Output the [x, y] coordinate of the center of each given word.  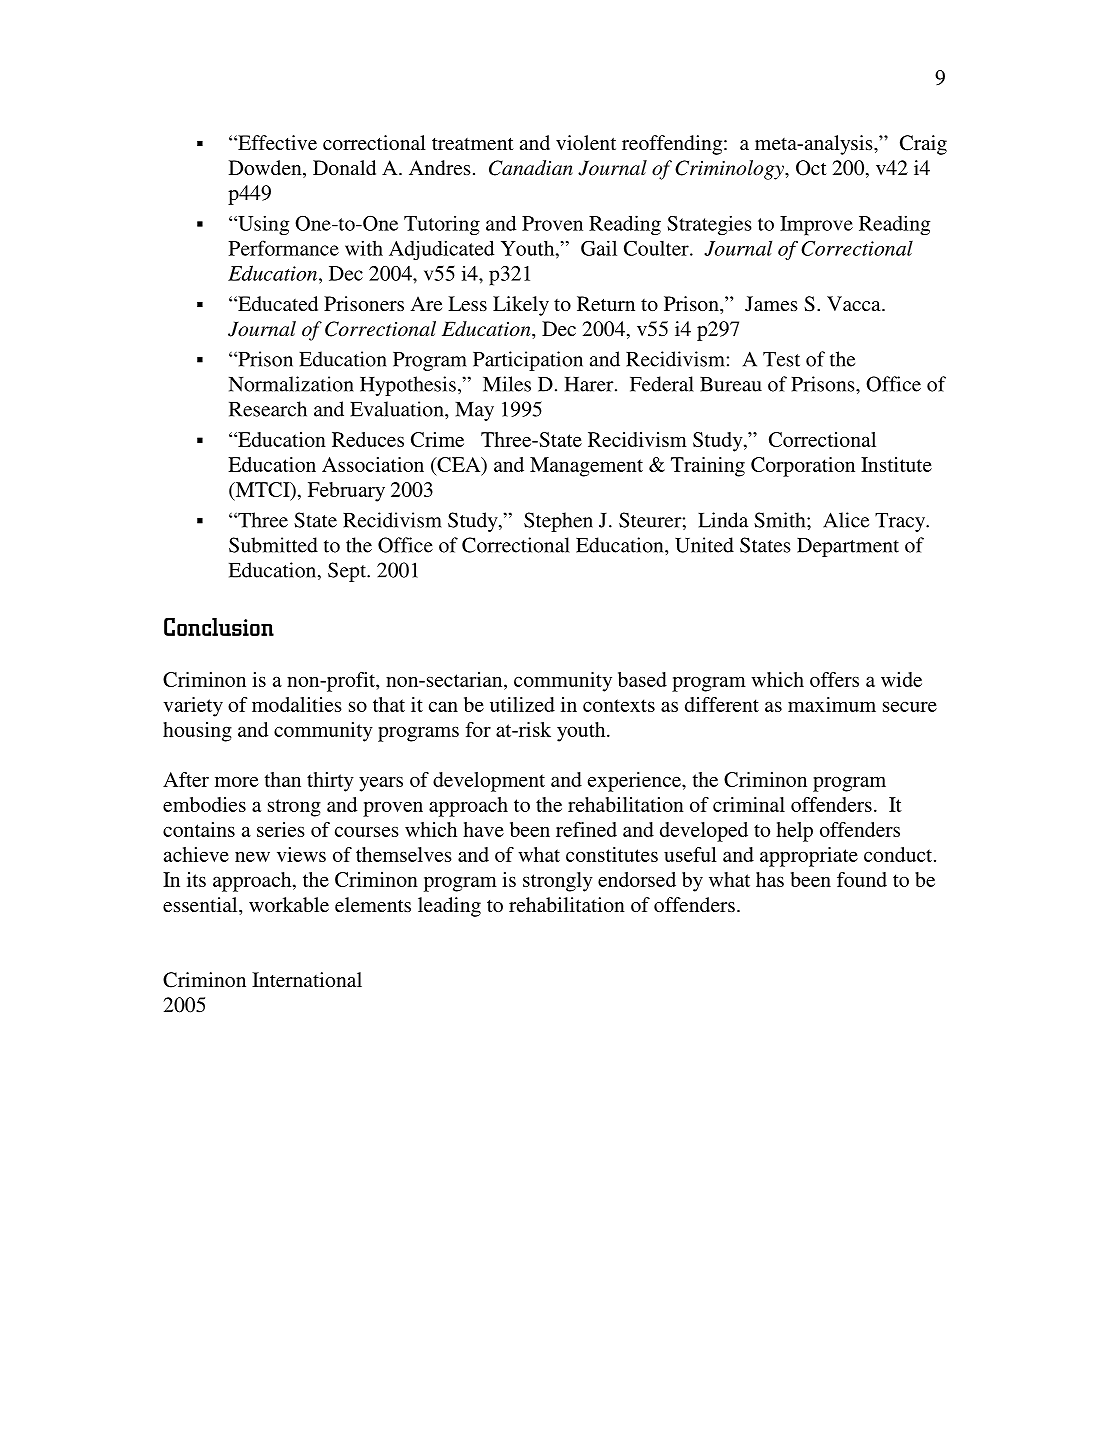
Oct [811, 168]
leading [449, 907]
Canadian [531, 168]
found [862, 879]
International [307, 979]
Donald [344, 167]
